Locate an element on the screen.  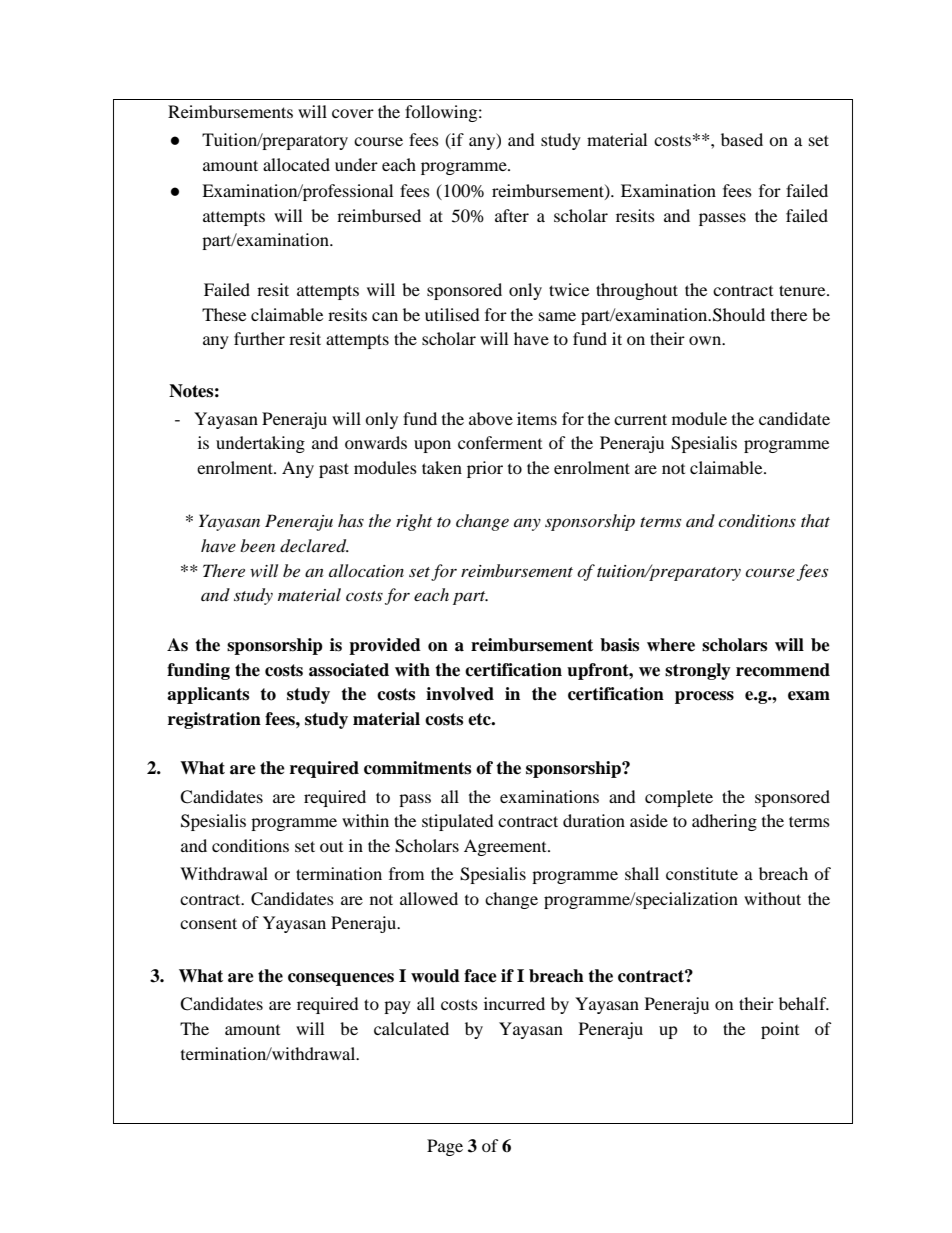
based is located at coordinates (742, 139).
